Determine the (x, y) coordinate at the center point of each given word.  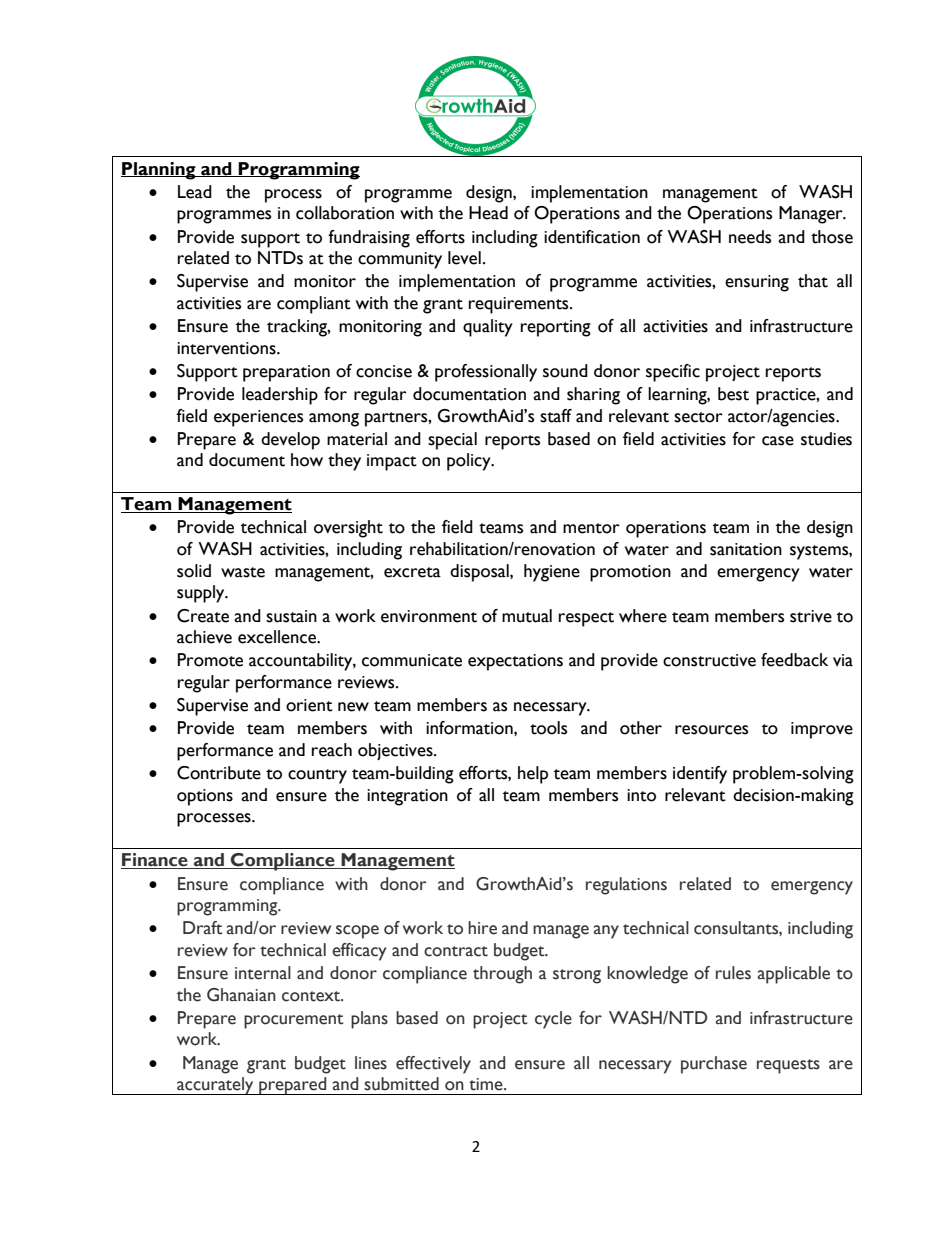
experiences (258, 418)
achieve (204, 637)
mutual (527, 616)
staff (556, 416)
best (733, 394)
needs (750, 237)
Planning (159, 171)
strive (811, 616)
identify (700, 775)
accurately (215, 1086)
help (533, 775)
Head (488, 213)
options (205, 797)
